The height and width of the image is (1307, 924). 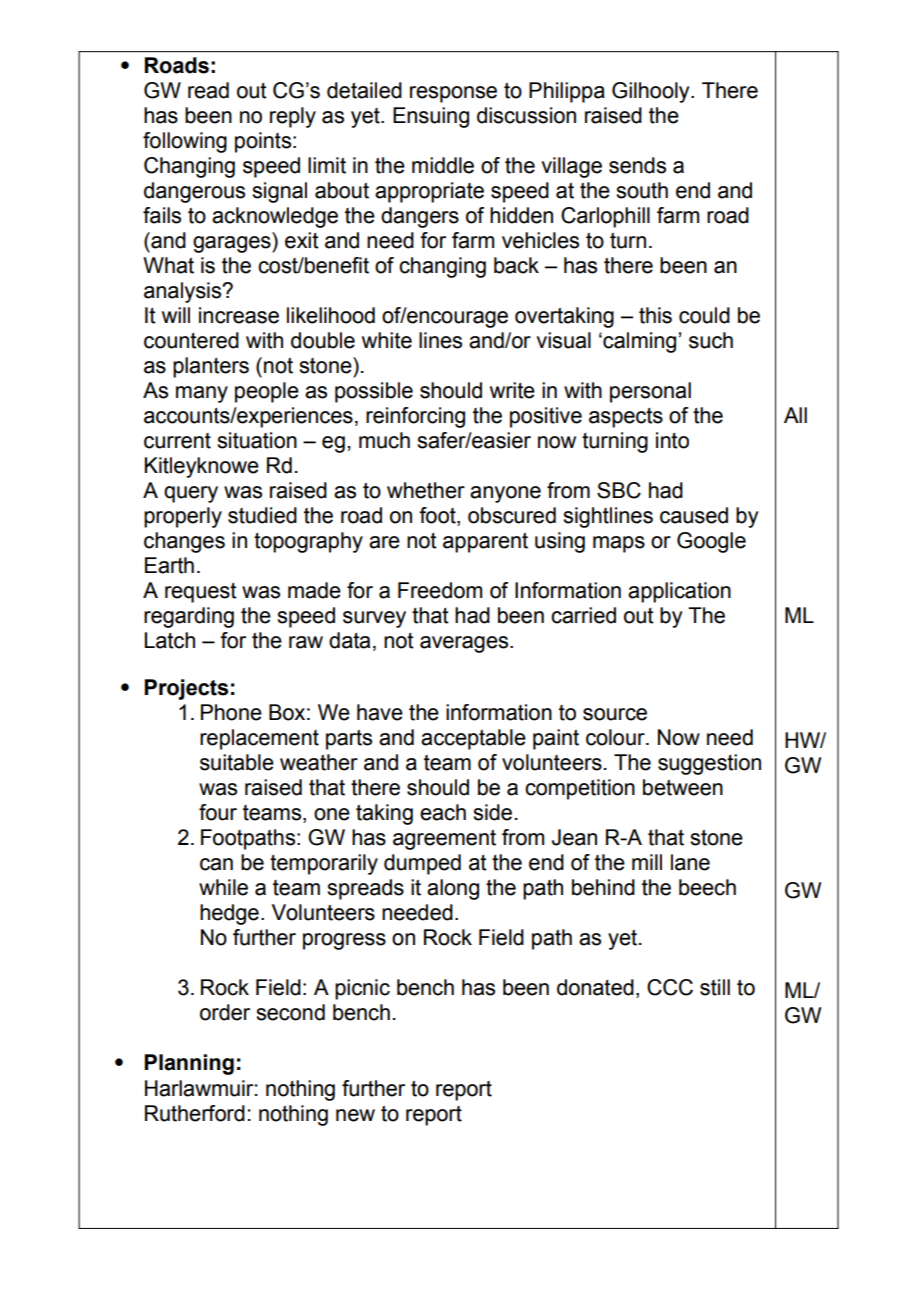 I want to click on suitable, so click(x=237, y=762).
